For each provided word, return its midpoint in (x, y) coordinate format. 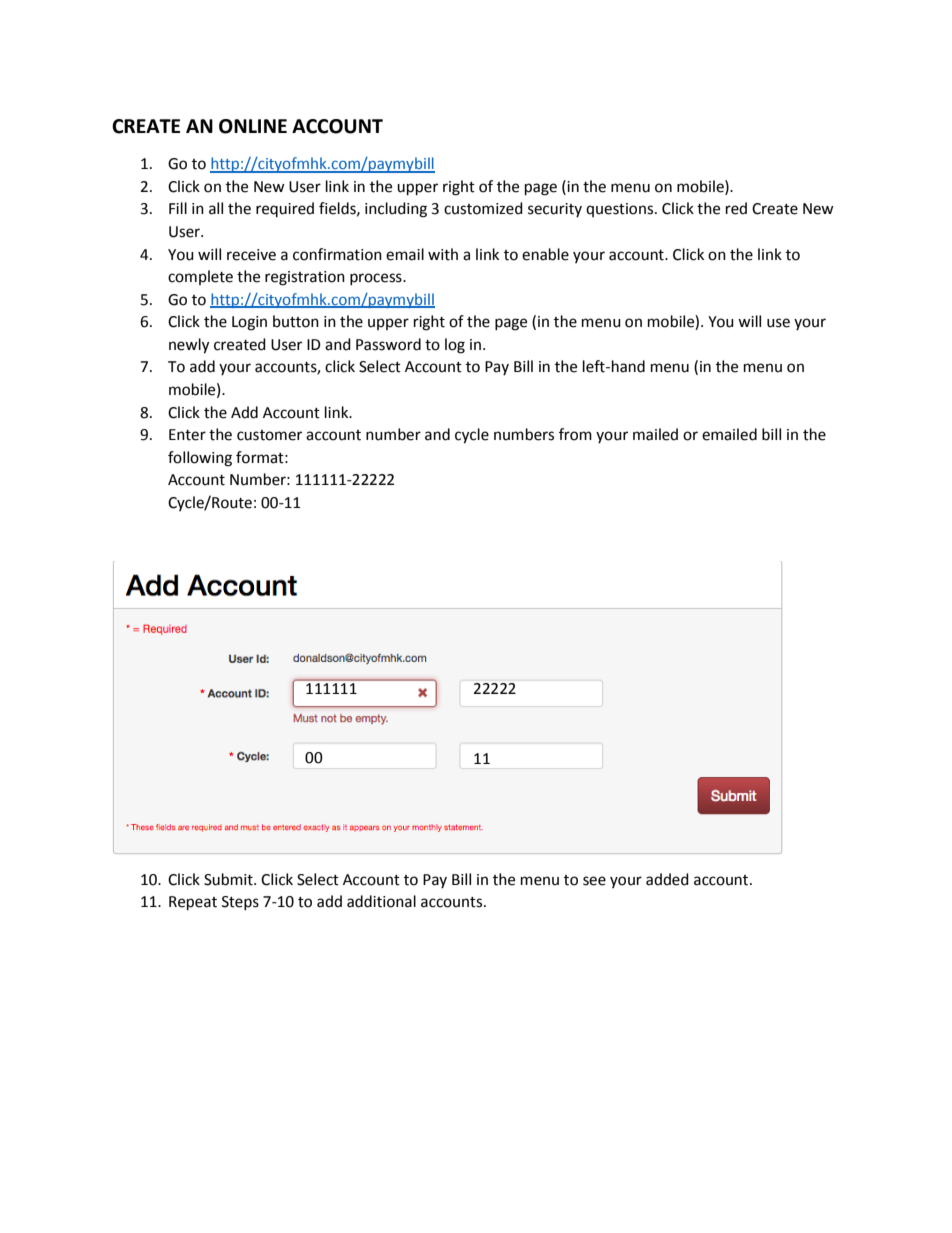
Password (388, 344)
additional (381, 901)
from (575, 434)
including (396, 210)
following (200, 459)
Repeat (193, 903)
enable (545, 254)
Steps (240, 903)
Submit (229, 879)
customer (269, 435)
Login (249, 323)
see (594, 881)
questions (621, 210)
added (667, 879)
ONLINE (253, 126)
